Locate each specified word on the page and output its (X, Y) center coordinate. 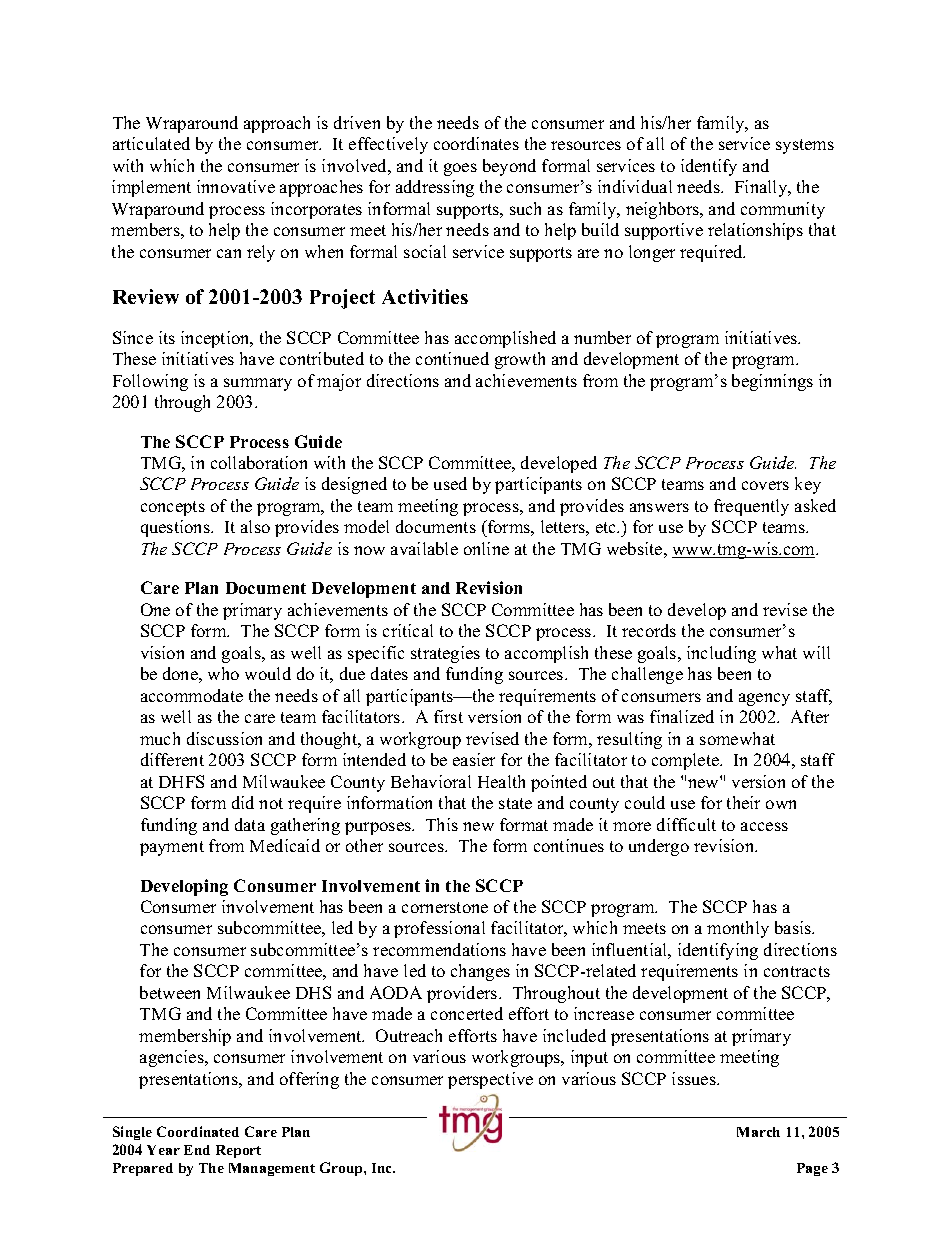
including (721, 654)
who (223, 673)
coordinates (476, 143)
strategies (445, 654)
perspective (490, 1080)
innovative (236, 186)
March (758, 1132)
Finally (762, 188)
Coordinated (198, 1131)
